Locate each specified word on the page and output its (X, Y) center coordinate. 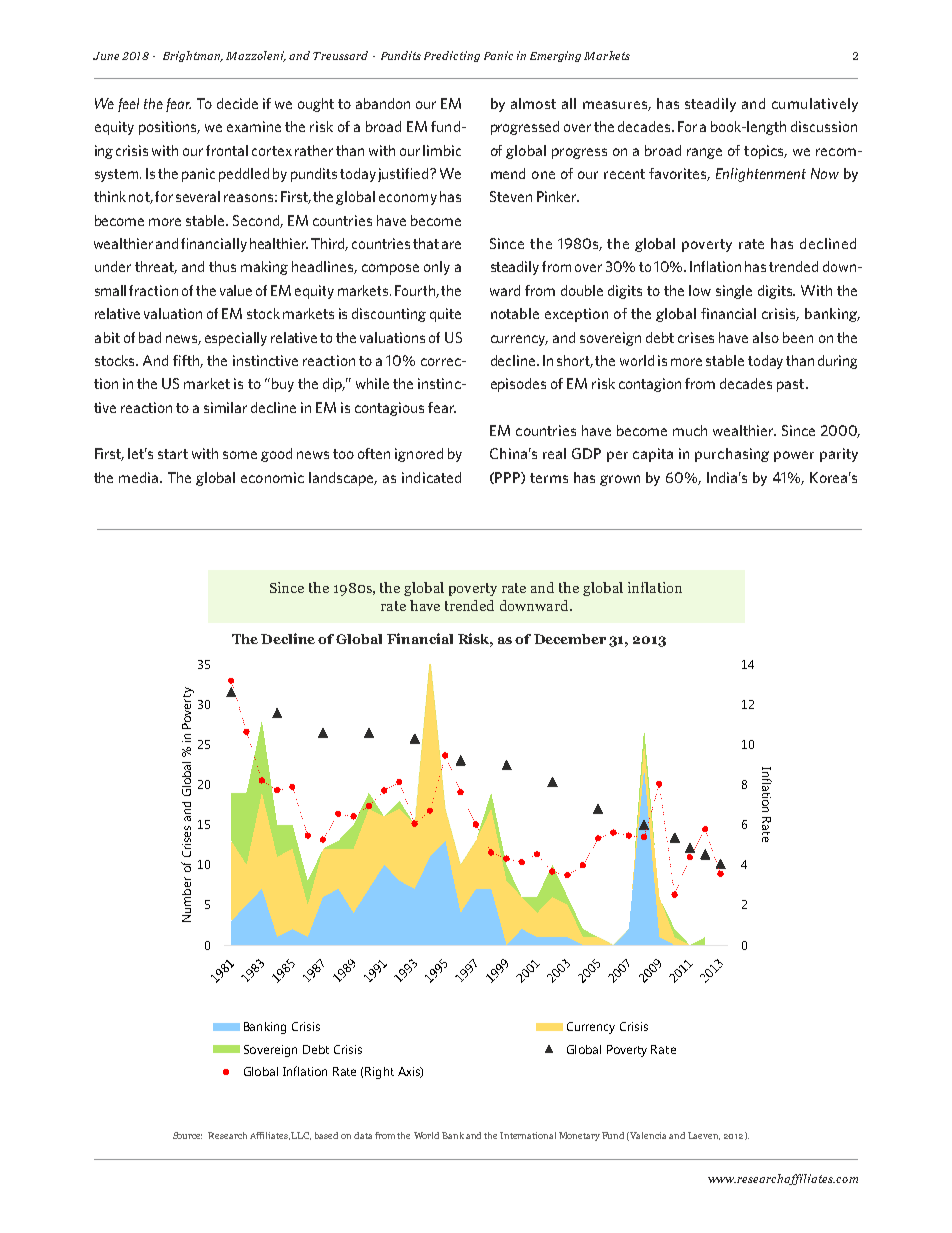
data (363, 1135)
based (326, 1135)
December (570, 639)
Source (187, 1135)
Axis (410, 1072)
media (140, 477)
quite (445, 315)
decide (237, 103)
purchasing (732, 455)
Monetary (579, 1136)
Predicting (452, 56)
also (766, 337)
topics (765, 152)
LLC (301, 1136)
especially (236, 339)
